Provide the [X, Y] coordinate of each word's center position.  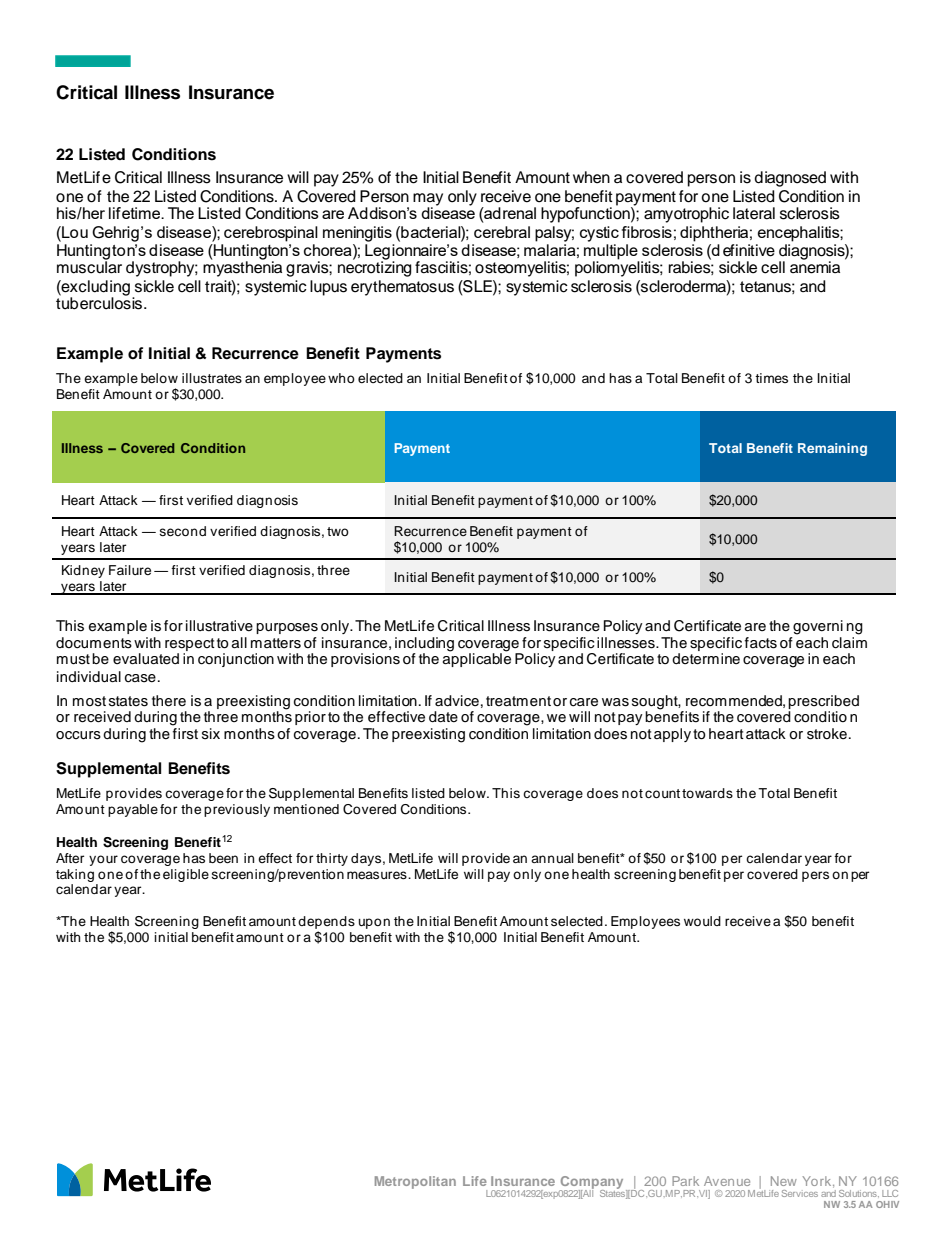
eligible [186, 875]
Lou [74, 233]
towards [707, 793]
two [338, 531]
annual [552, 858]
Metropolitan [415, 1182]
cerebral [502, 232]
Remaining [832, 449]
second [183, 531]
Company [591, 1183]
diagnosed [790, 179]
